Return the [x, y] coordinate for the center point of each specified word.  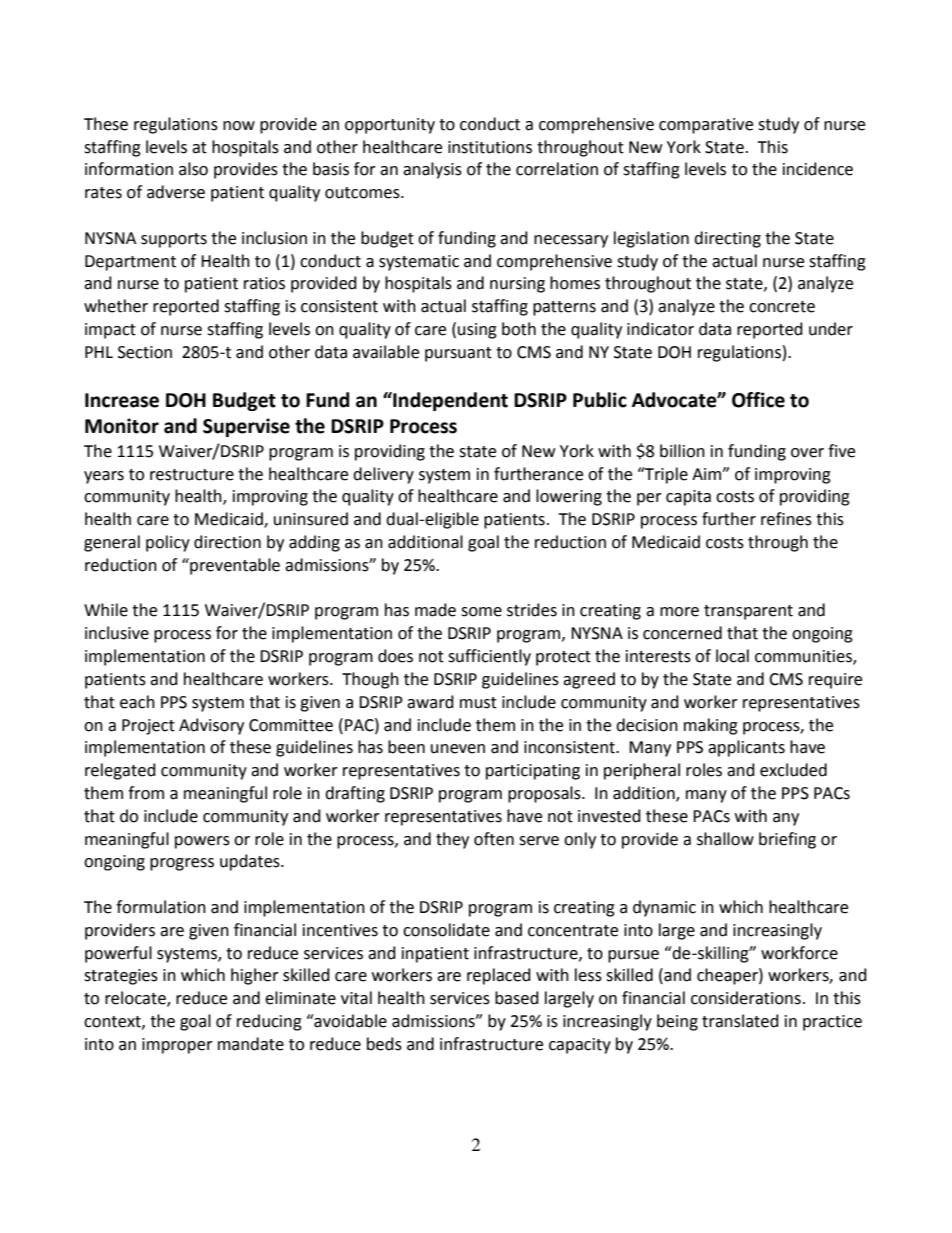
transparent [748, 612]
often [494, 839]
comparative [706, 126]
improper [177, 1046]
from [146, 793]
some [481, 612]
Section [145, 352]
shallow [725, 839]
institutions [490, 147]
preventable [234, 566]
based [517, 998]
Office [758, 400]
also [193, 169]
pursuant [458, 354]
